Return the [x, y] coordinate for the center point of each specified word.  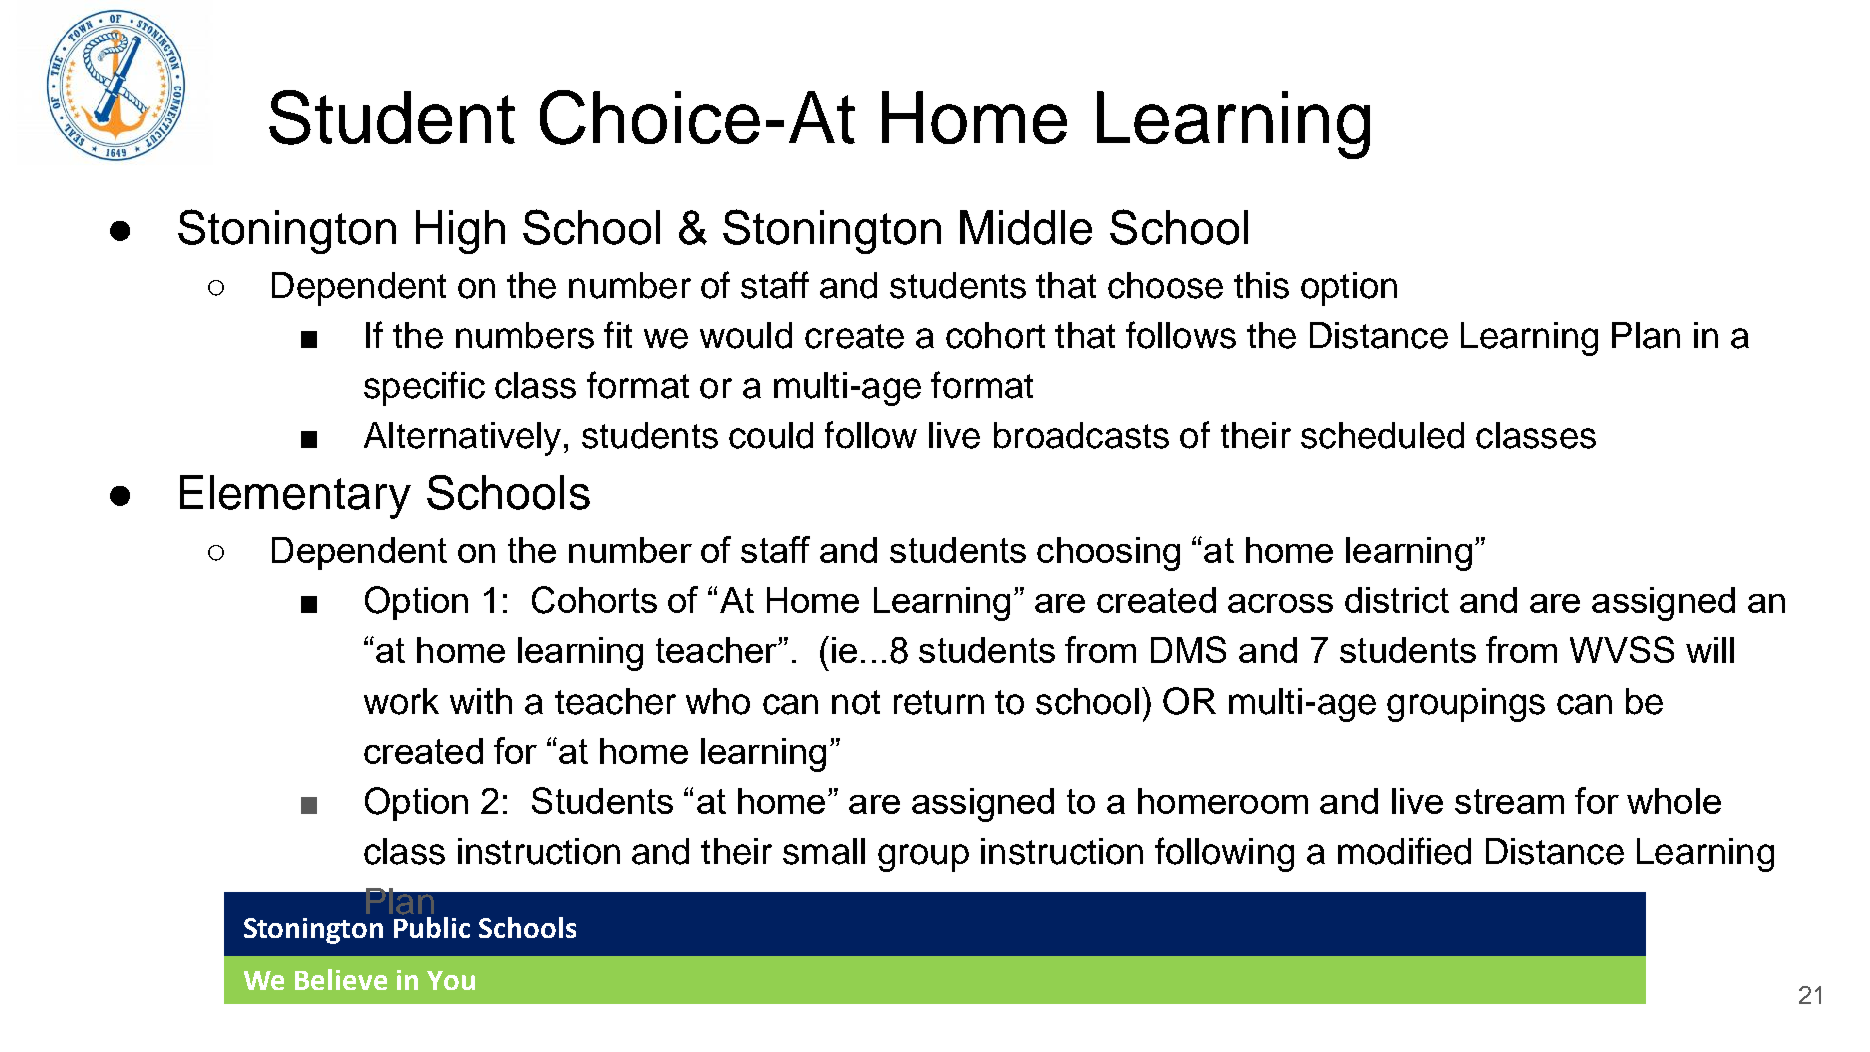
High [460, 232]
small [824, 851]
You [451, 980]
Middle [1026, 227]
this [1261, 285]
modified [1404, 851]
